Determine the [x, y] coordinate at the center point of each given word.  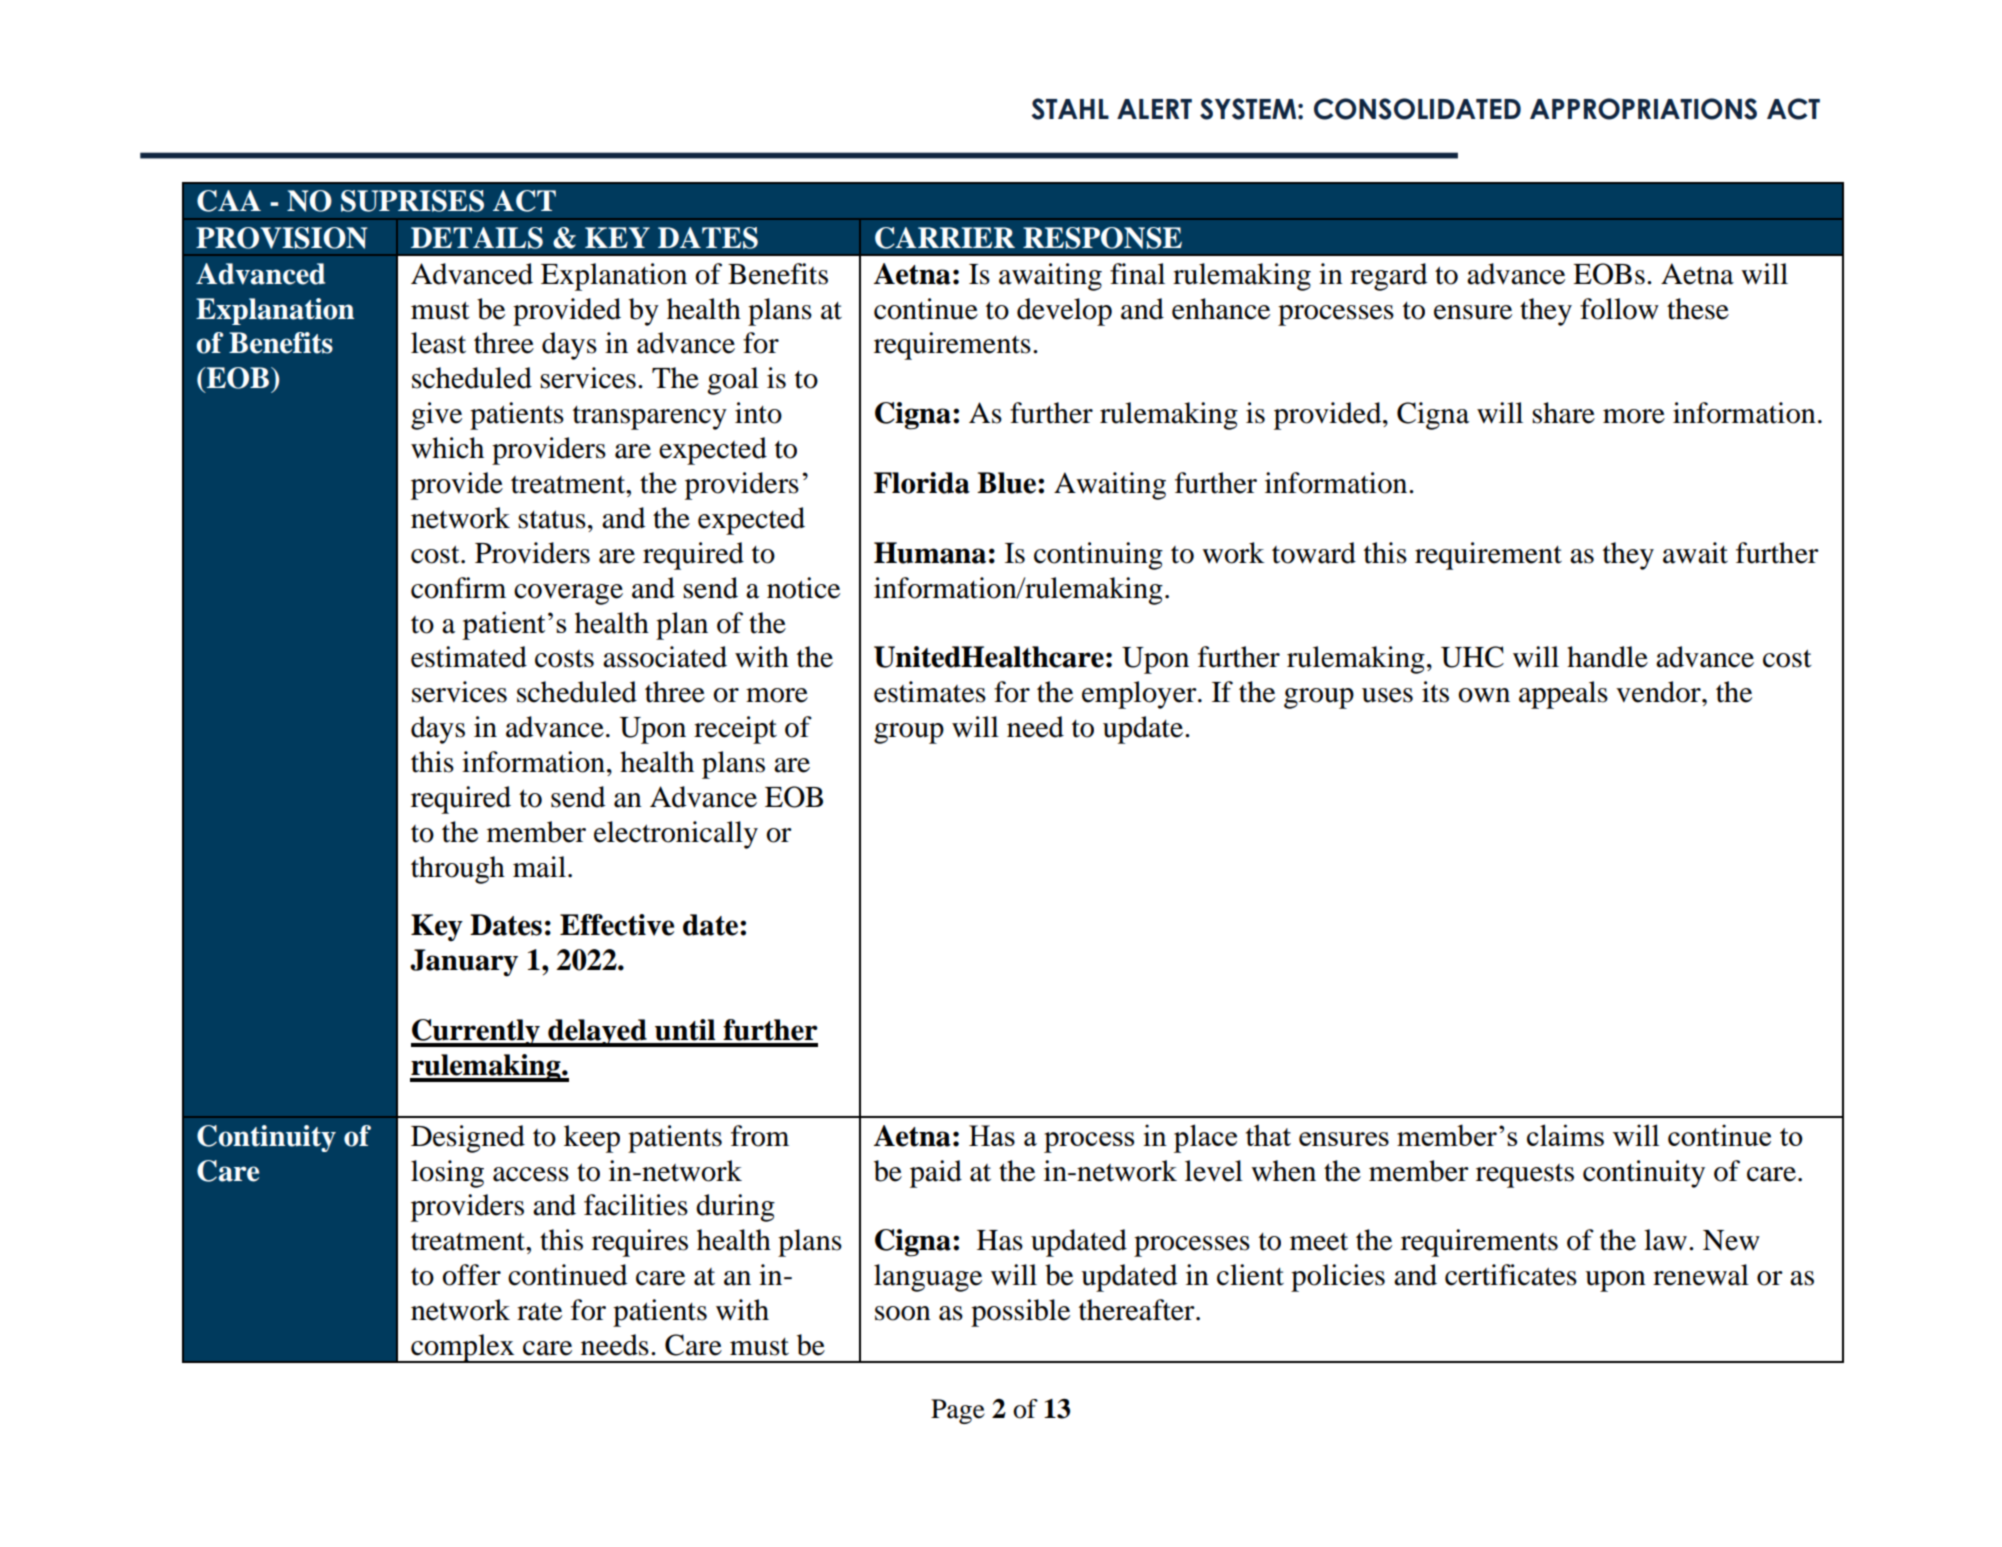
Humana [930, 553]
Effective [617, 925]
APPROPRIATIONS [1643, 109]
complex [463, 1348]
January [464, 963]
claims [1565, 1135]
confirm [458, 588]
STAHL [1070, 109]
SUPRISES [412, 201]
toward [1314, 553]
